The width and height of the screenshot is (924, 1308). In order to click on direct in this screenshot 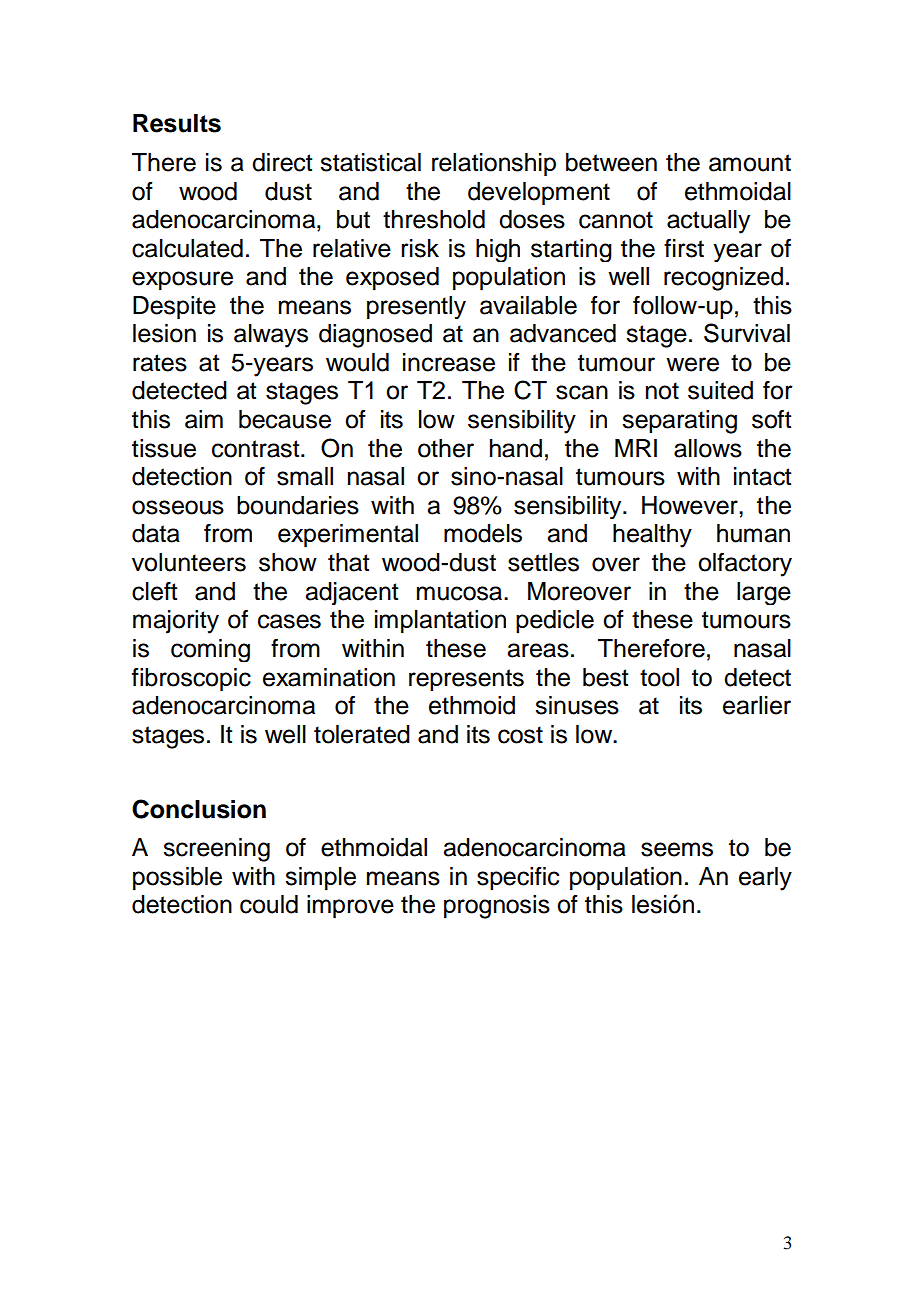, I will do `click(282, 162)`.
